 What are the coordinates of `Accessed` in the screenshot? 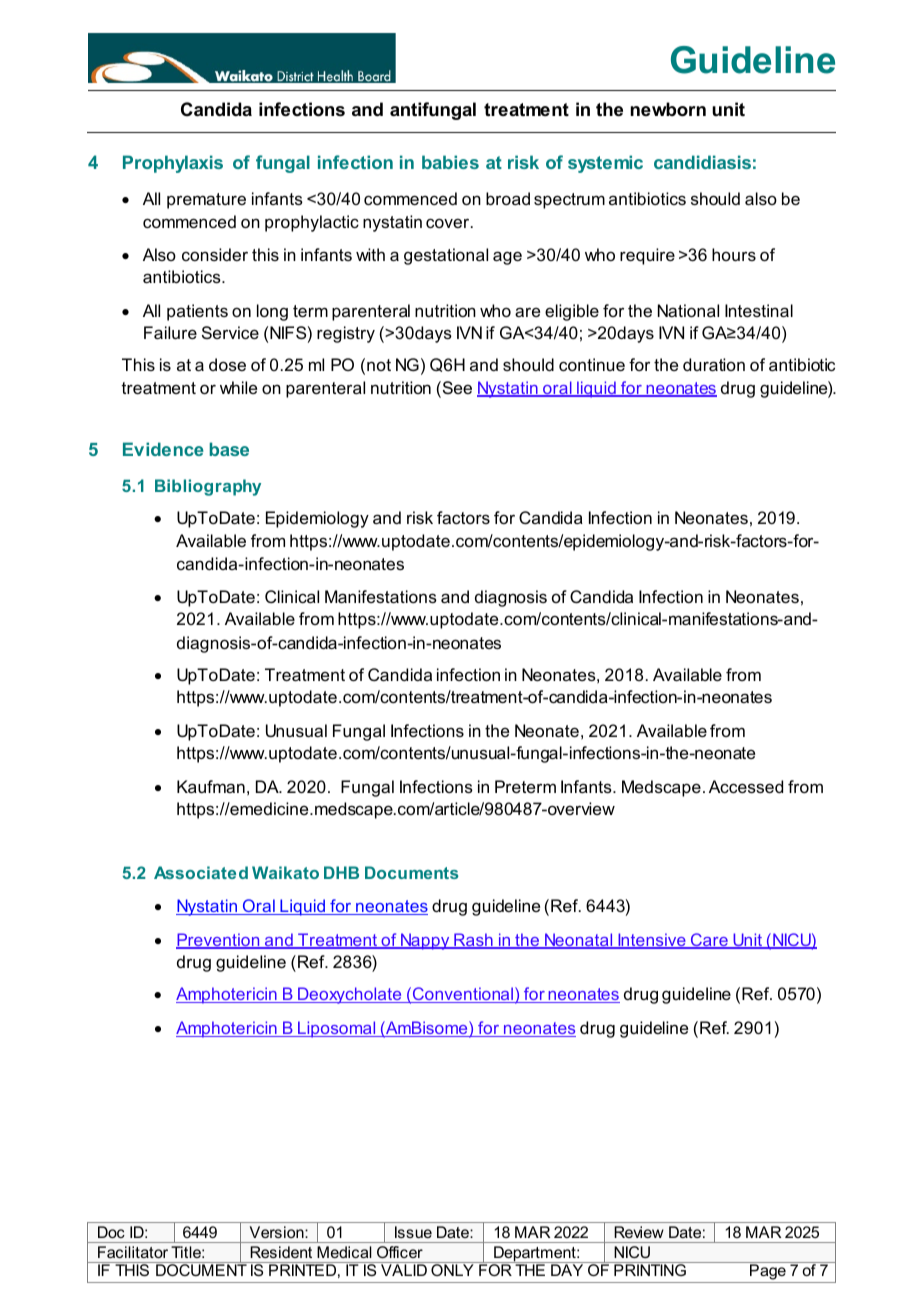 It's located at (746, 786).
